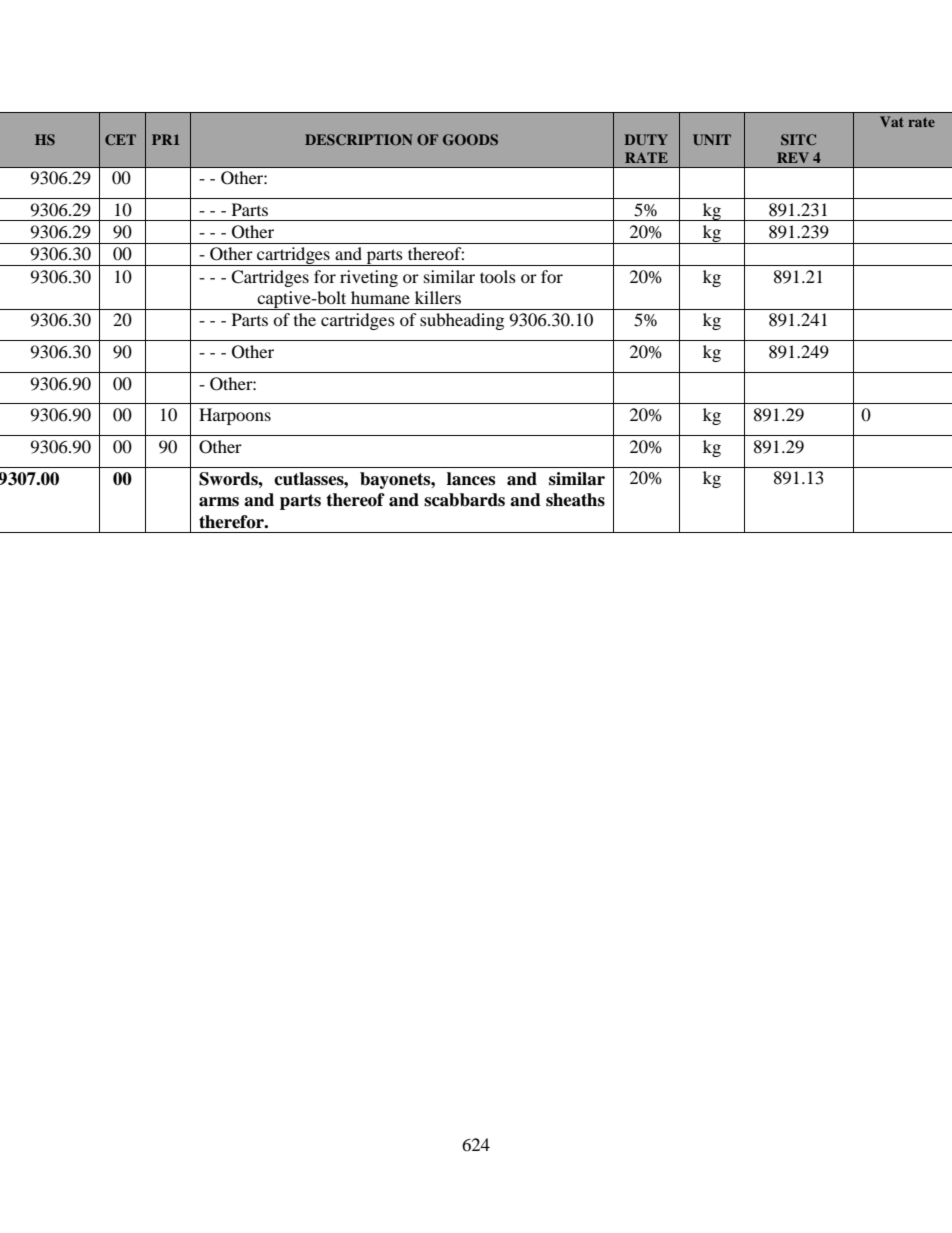  I want to click on riveting, so click(369, 278).
